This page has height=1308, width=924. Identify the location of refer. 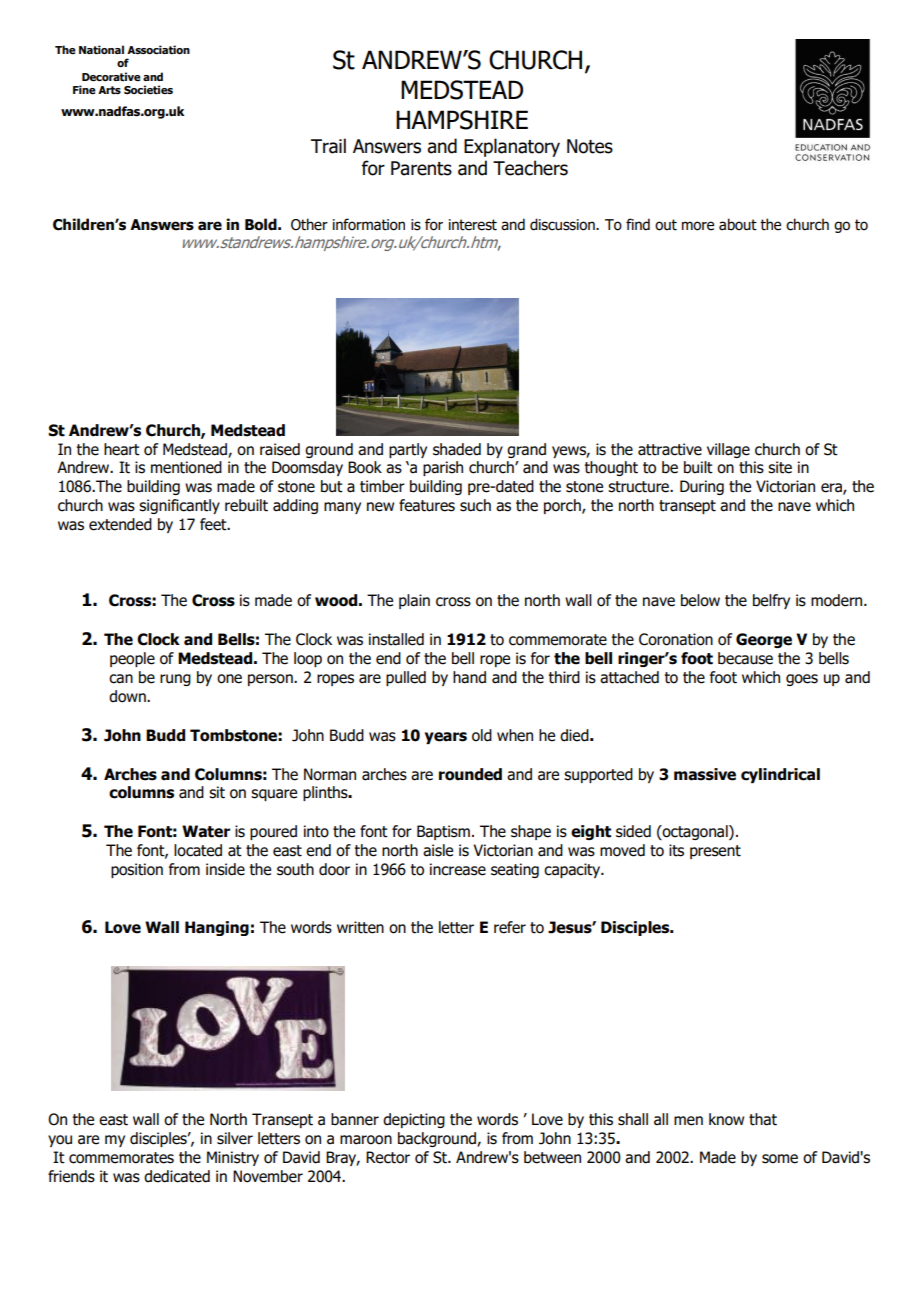
(510, 927).
